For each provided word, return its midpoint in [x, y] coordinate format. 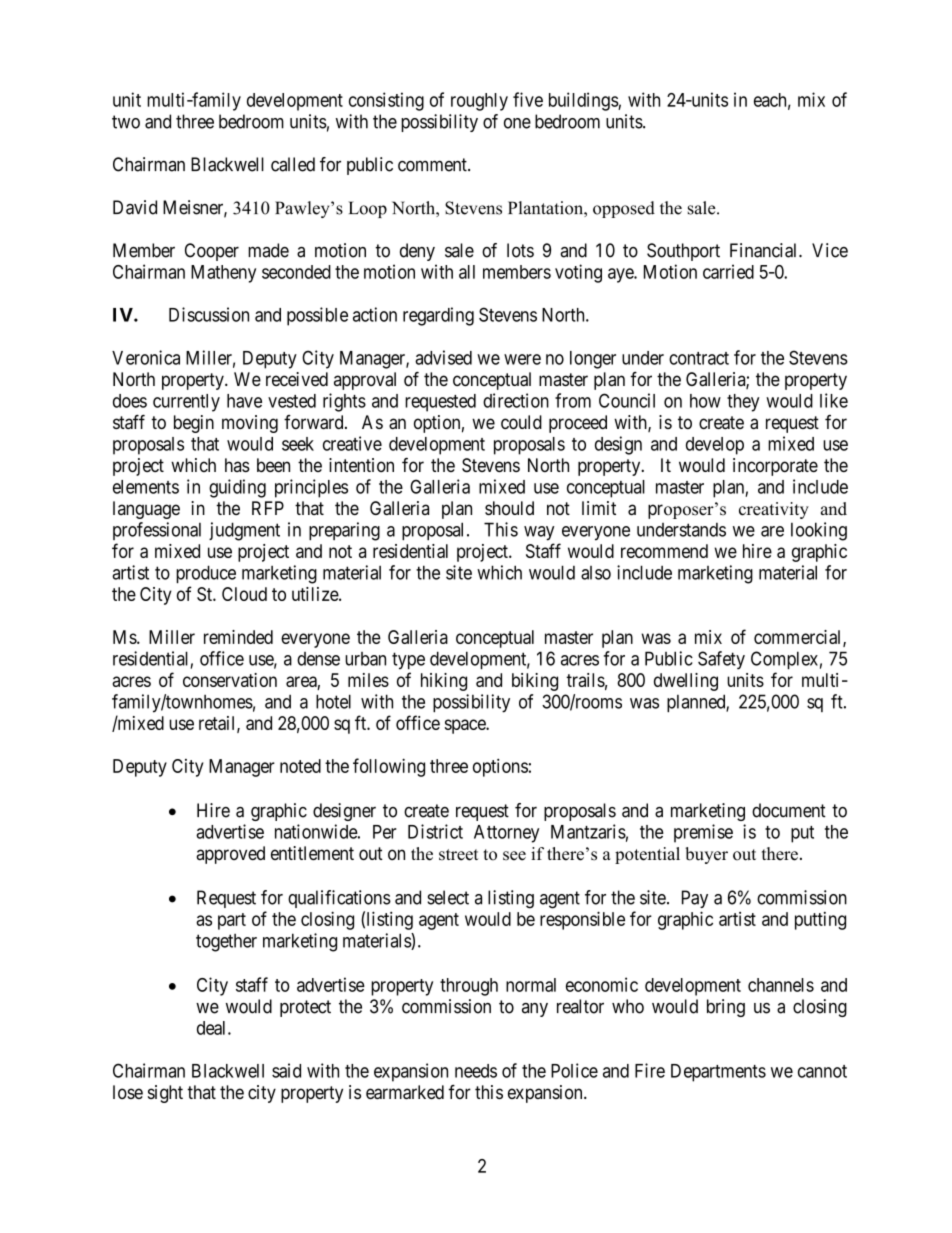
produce [206, 574]
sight [165, 1094]
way [539, 533]
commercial [799, 638]
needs [476, 1071]
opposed [624, 209]
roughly [479, 102]
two [126, 122]
